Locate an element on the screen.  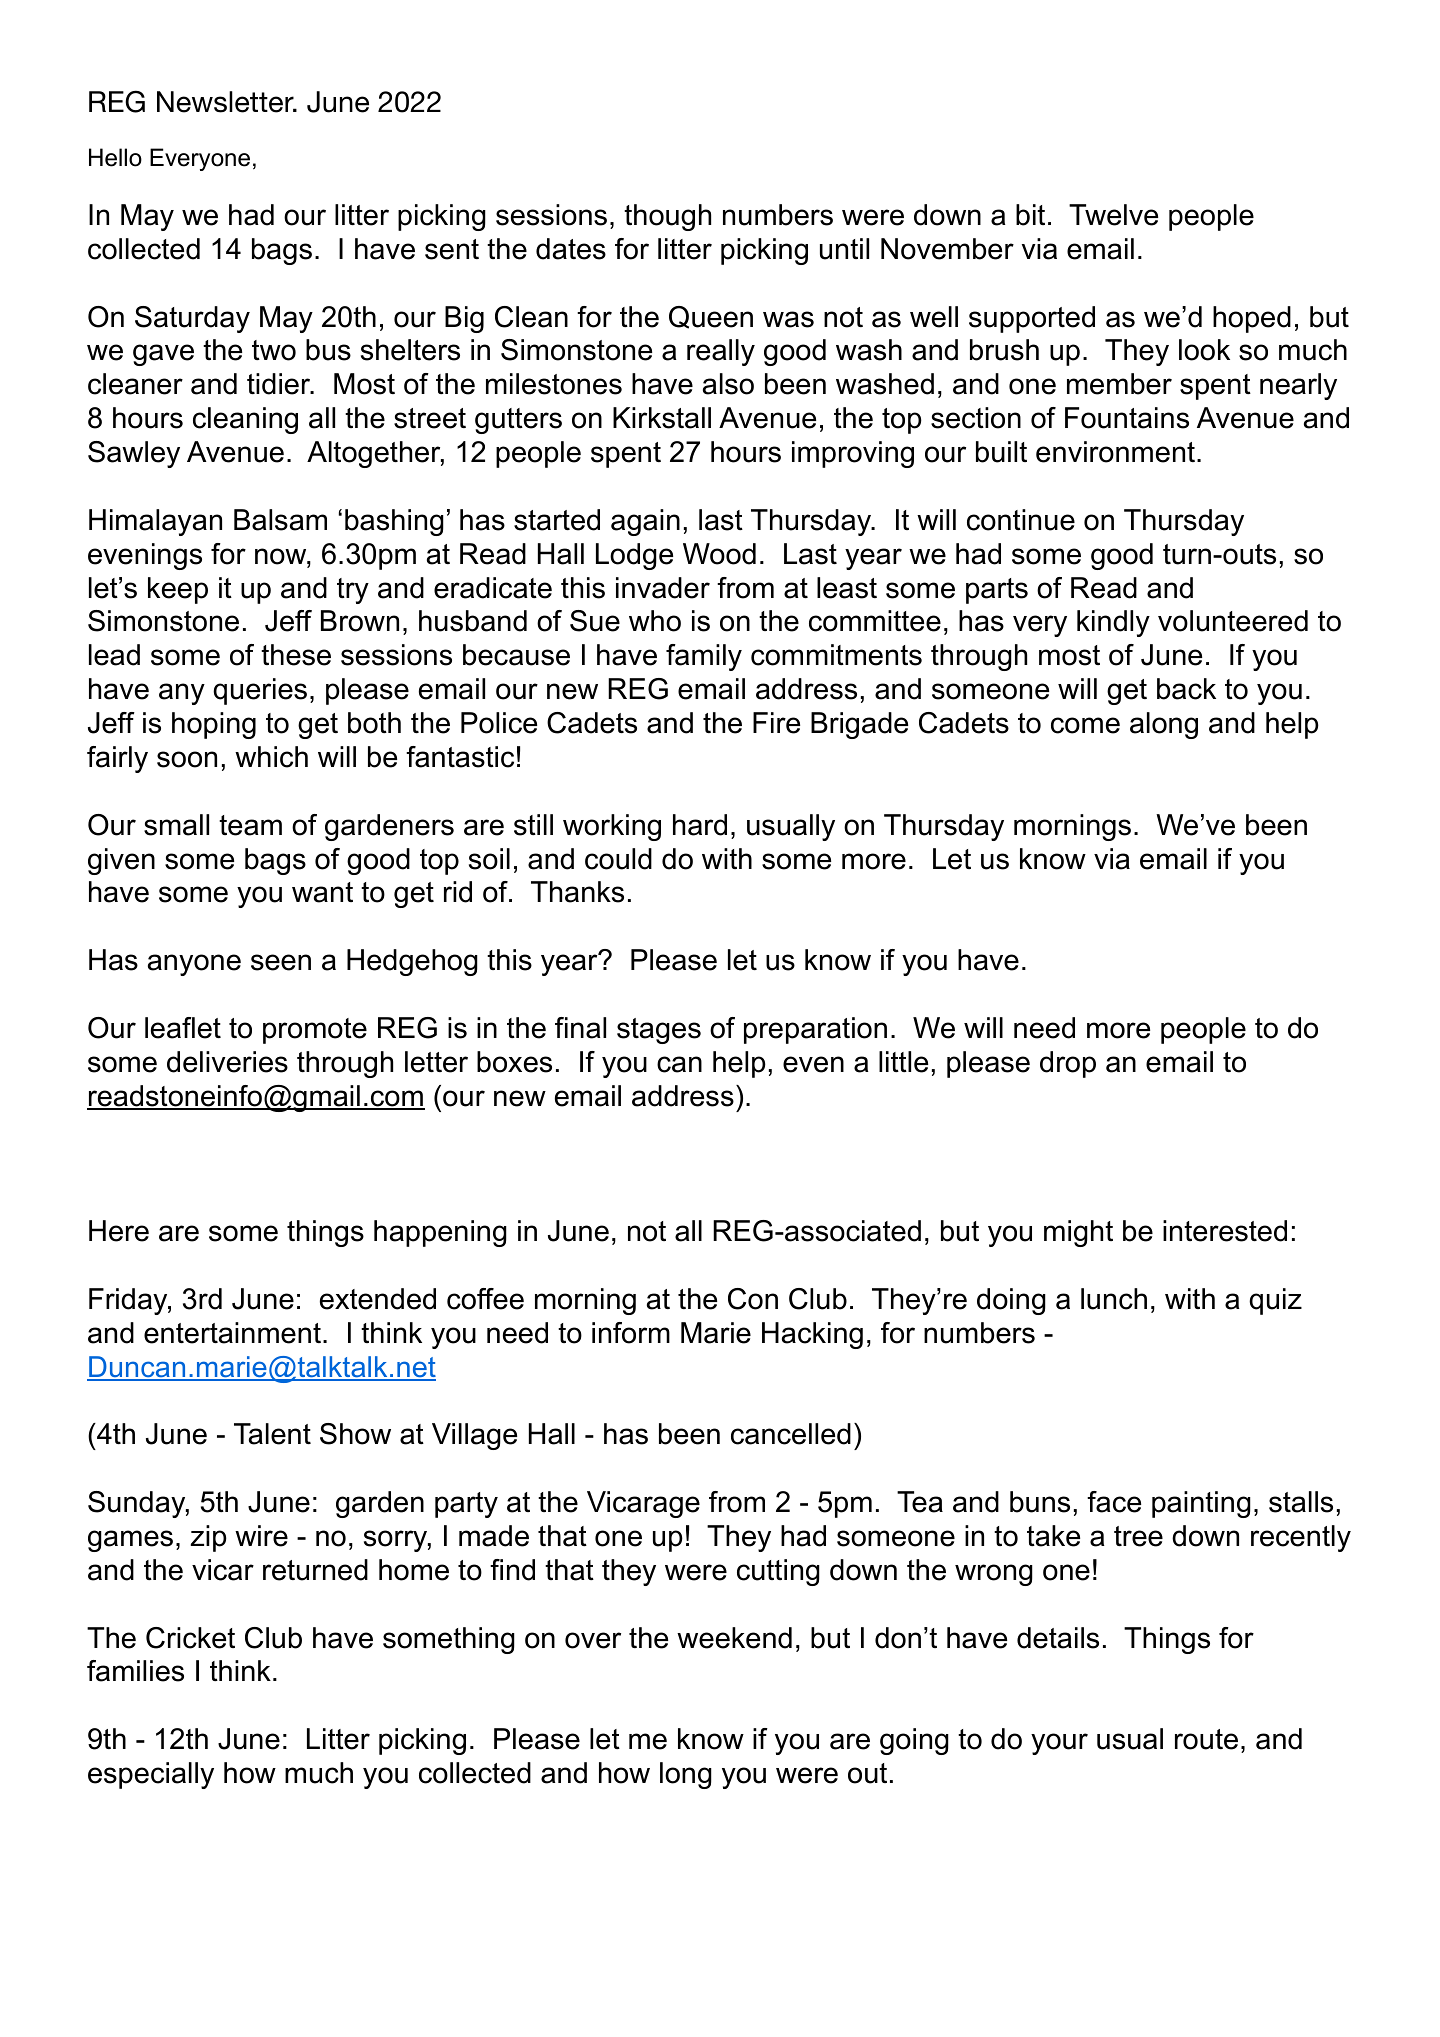
lunch is located at coordinates (1114, 1299).
